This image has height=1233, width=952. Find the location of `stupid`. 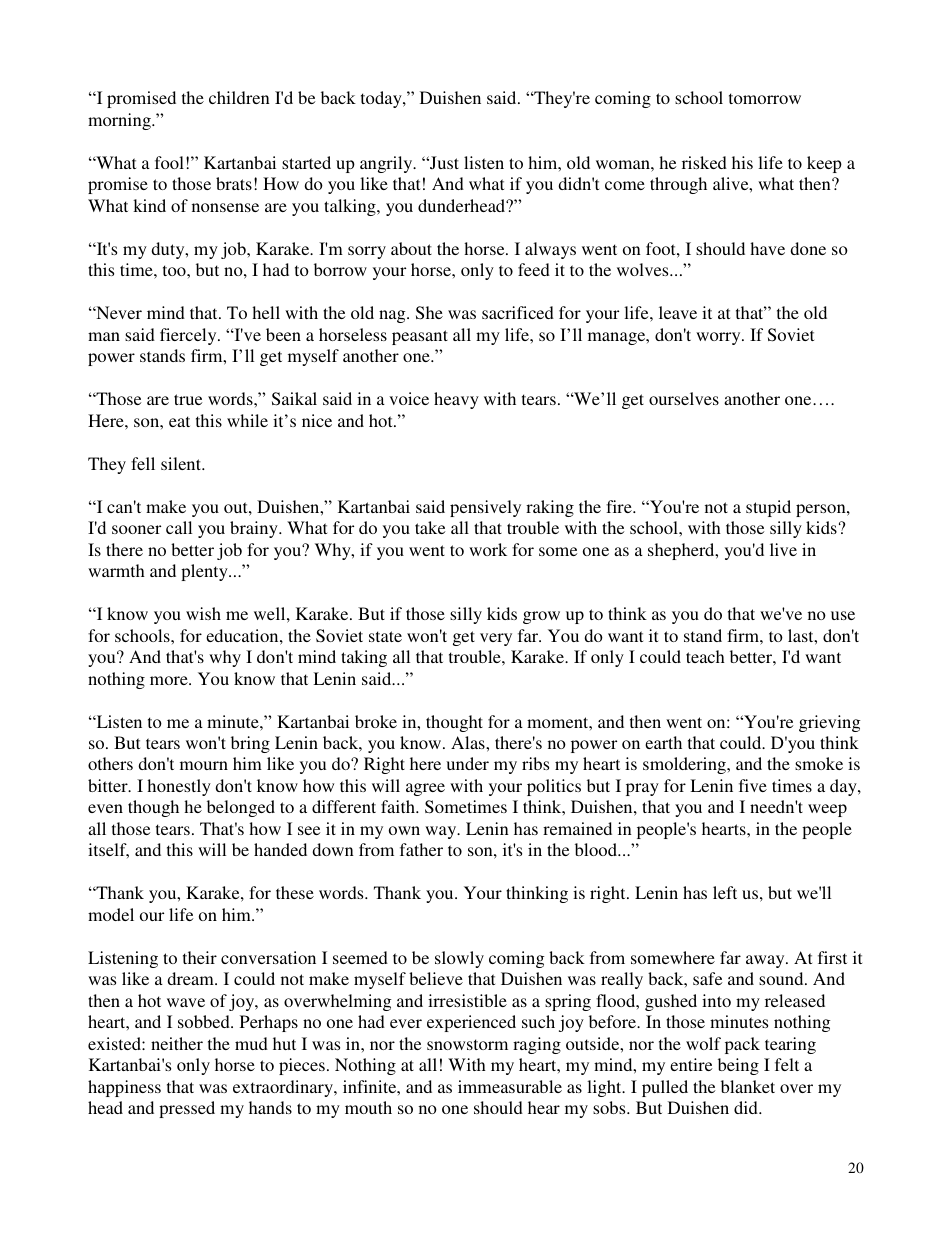

stupid is located at coordinates (768, 508).
